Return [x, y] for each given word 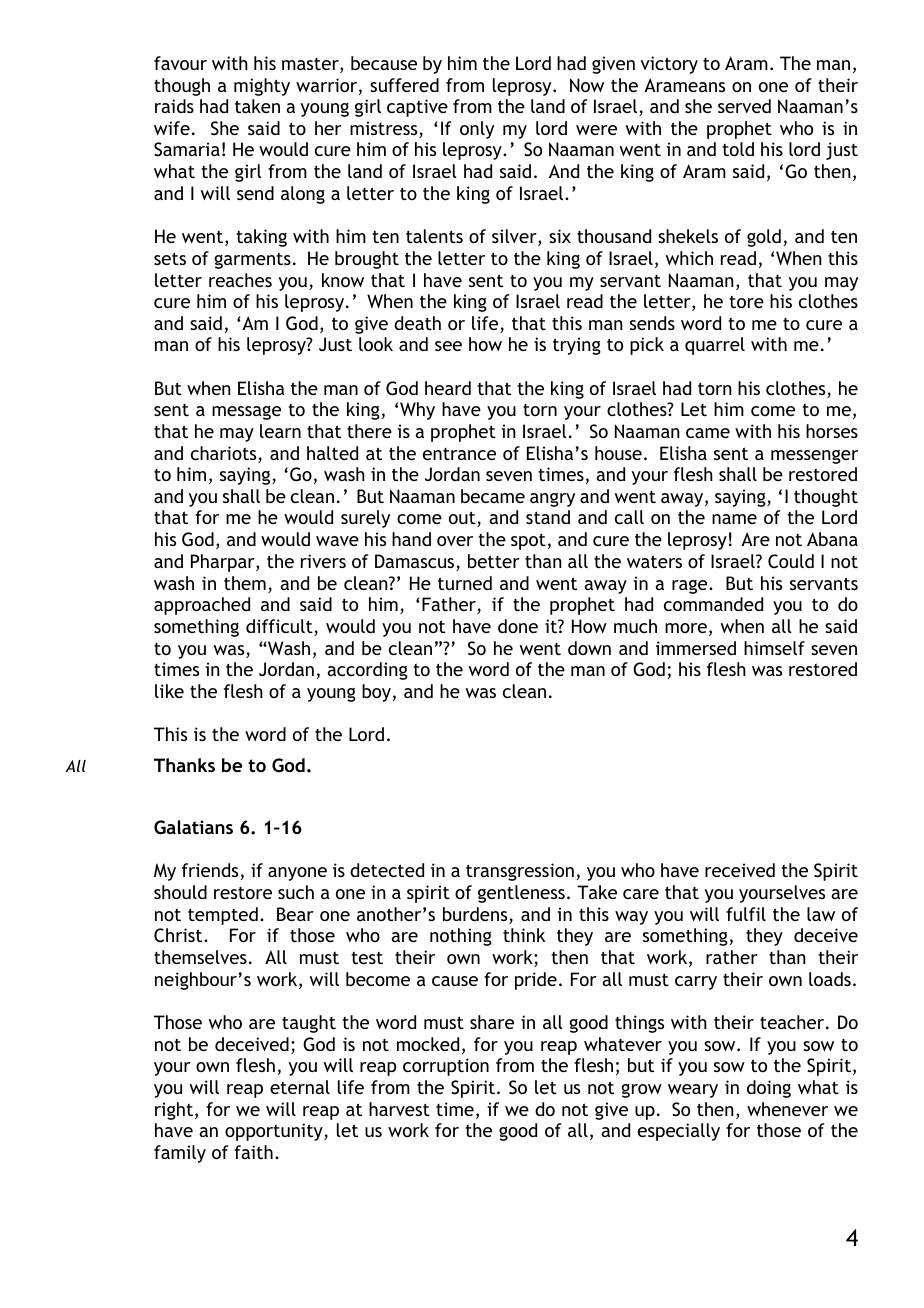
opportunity [275, 1132]
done [518, 626]
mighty [262, 87]
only [477, 130]
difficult [280, 627]
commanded [713, 604]
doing [769, 1089]
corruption [446, 1067]
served [744, 106]
